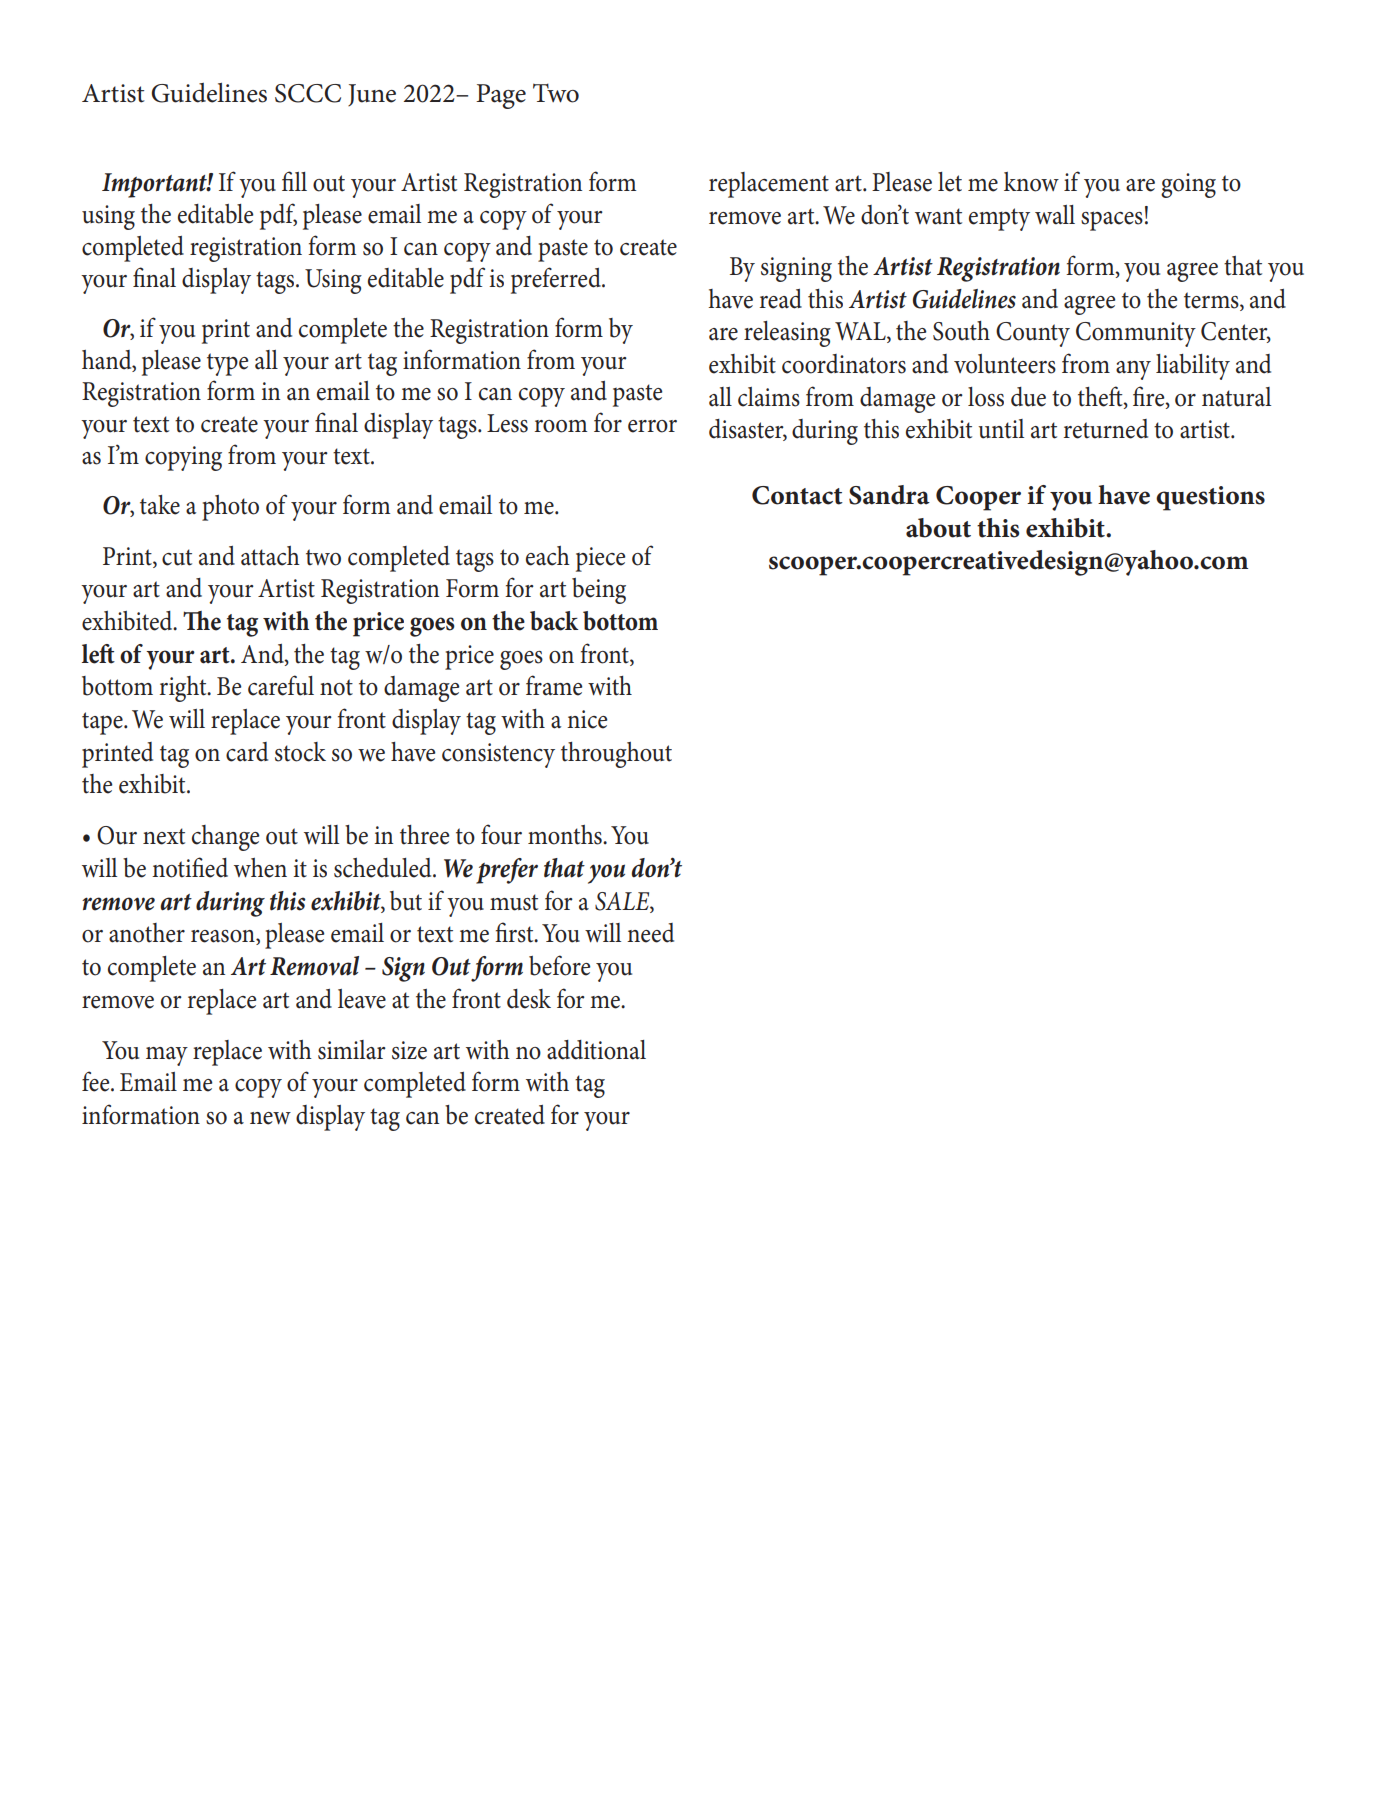 This screenshot has width=1390, height=1798. What do you see at coordinates (294, 181) in the screenshot?
I see `fill` at bounding box center [294, 181].
